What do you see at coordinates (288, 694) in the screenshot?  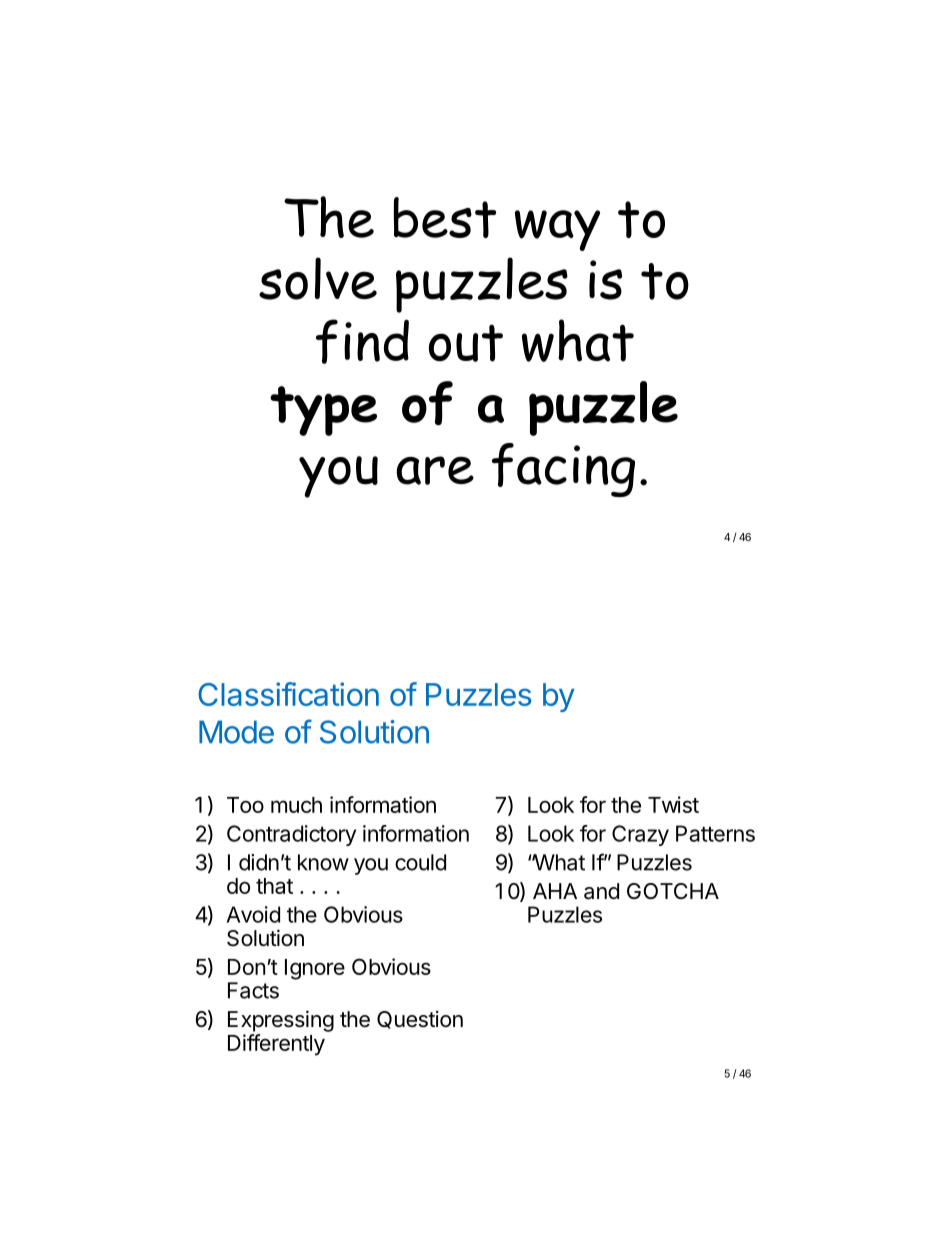 I see `Classification` at bounding box center [288, 694].
